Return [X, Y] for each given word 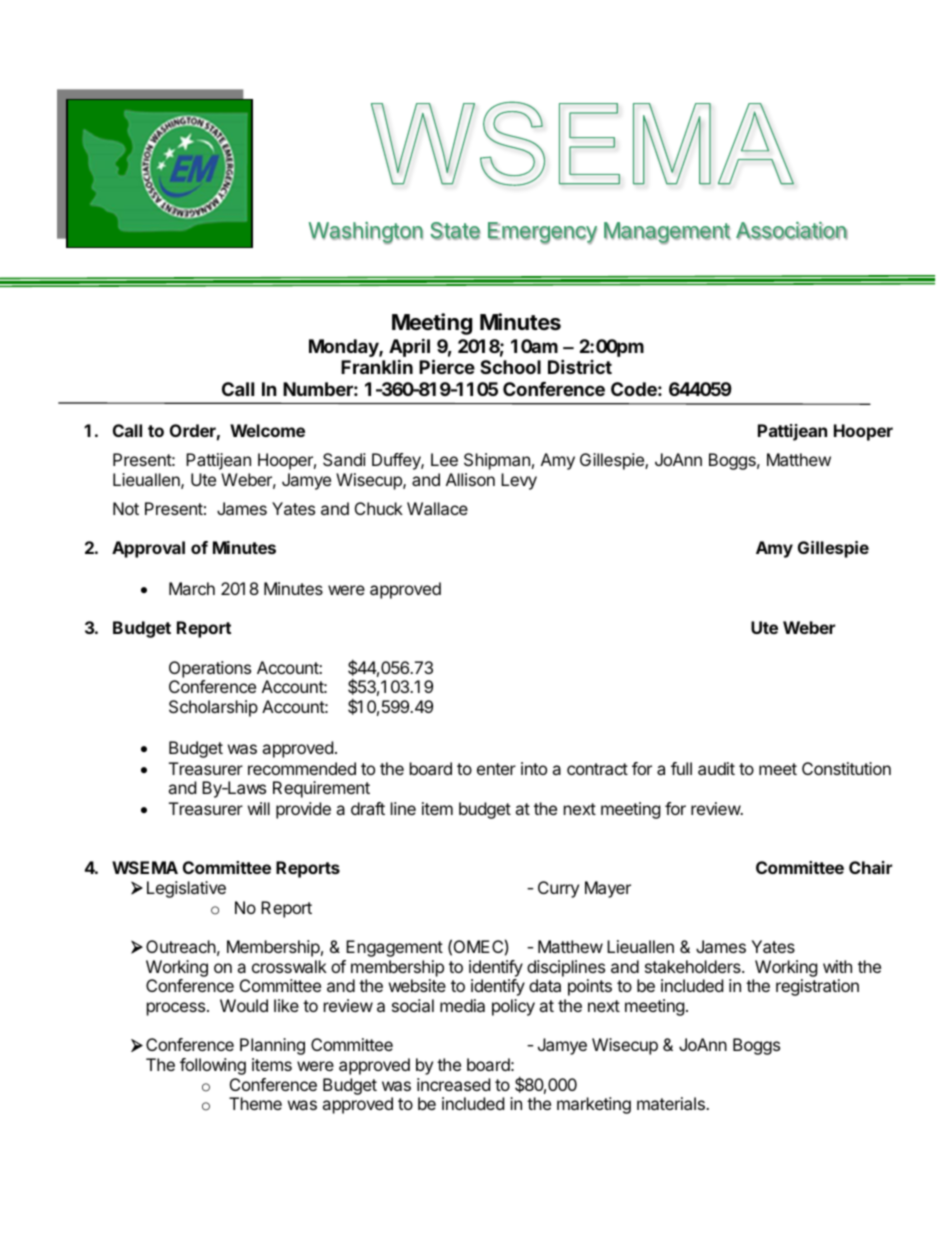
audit [716, 768]
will [259, 808]
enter [496, 769]
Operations [210, 669]
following [213, 1066]
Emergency [542, 233]
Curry [558, 889]
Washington [366, 233]
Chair [870, 867]
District [580, 366]
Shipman [497, 461]
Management [667, 233]
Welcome [267, 430]
